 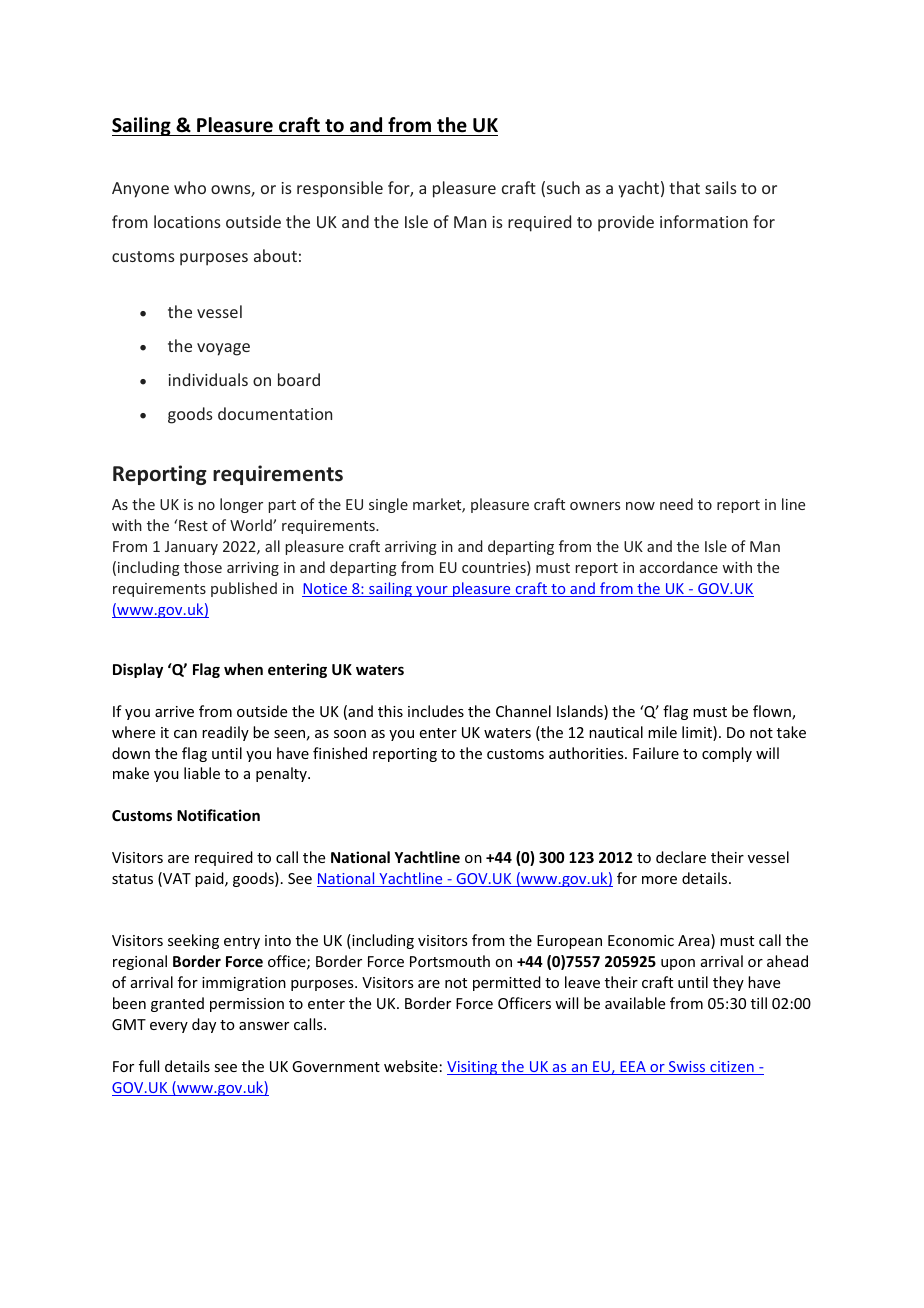 What do you see at coordinates (340, 189) in the screenshot?
I see `responsible` at bounding box center [340, 189].
